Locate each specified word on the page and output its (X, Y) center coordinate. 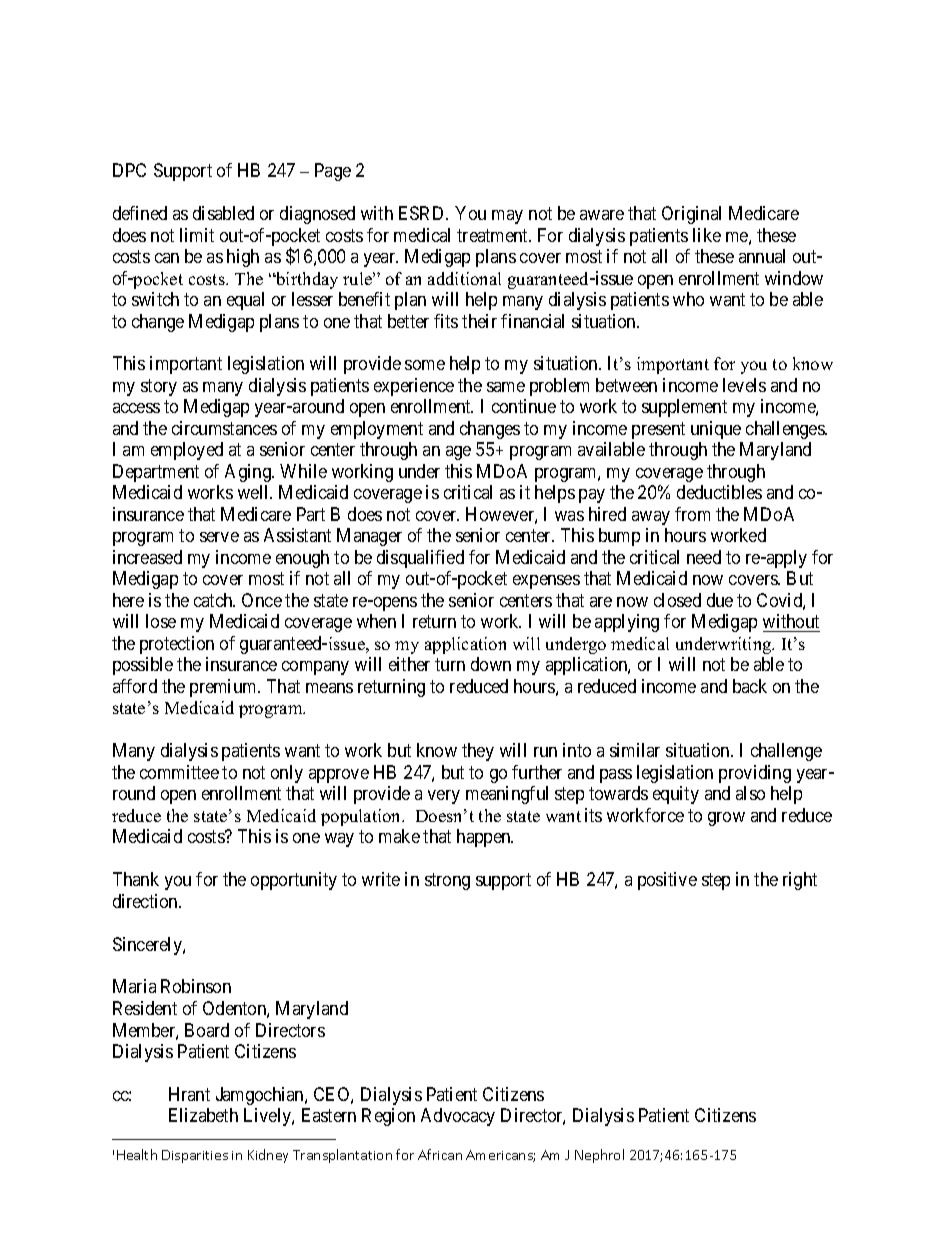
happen (485, 838)
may (507, 217)
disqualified (420, 559)
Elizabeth (203, 1115)
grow (726, 819)
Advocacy (458, 1117)
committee (179, 772)
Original (691, 215)
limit (197, 235)
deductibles (719, 492)
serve (219, 537)
